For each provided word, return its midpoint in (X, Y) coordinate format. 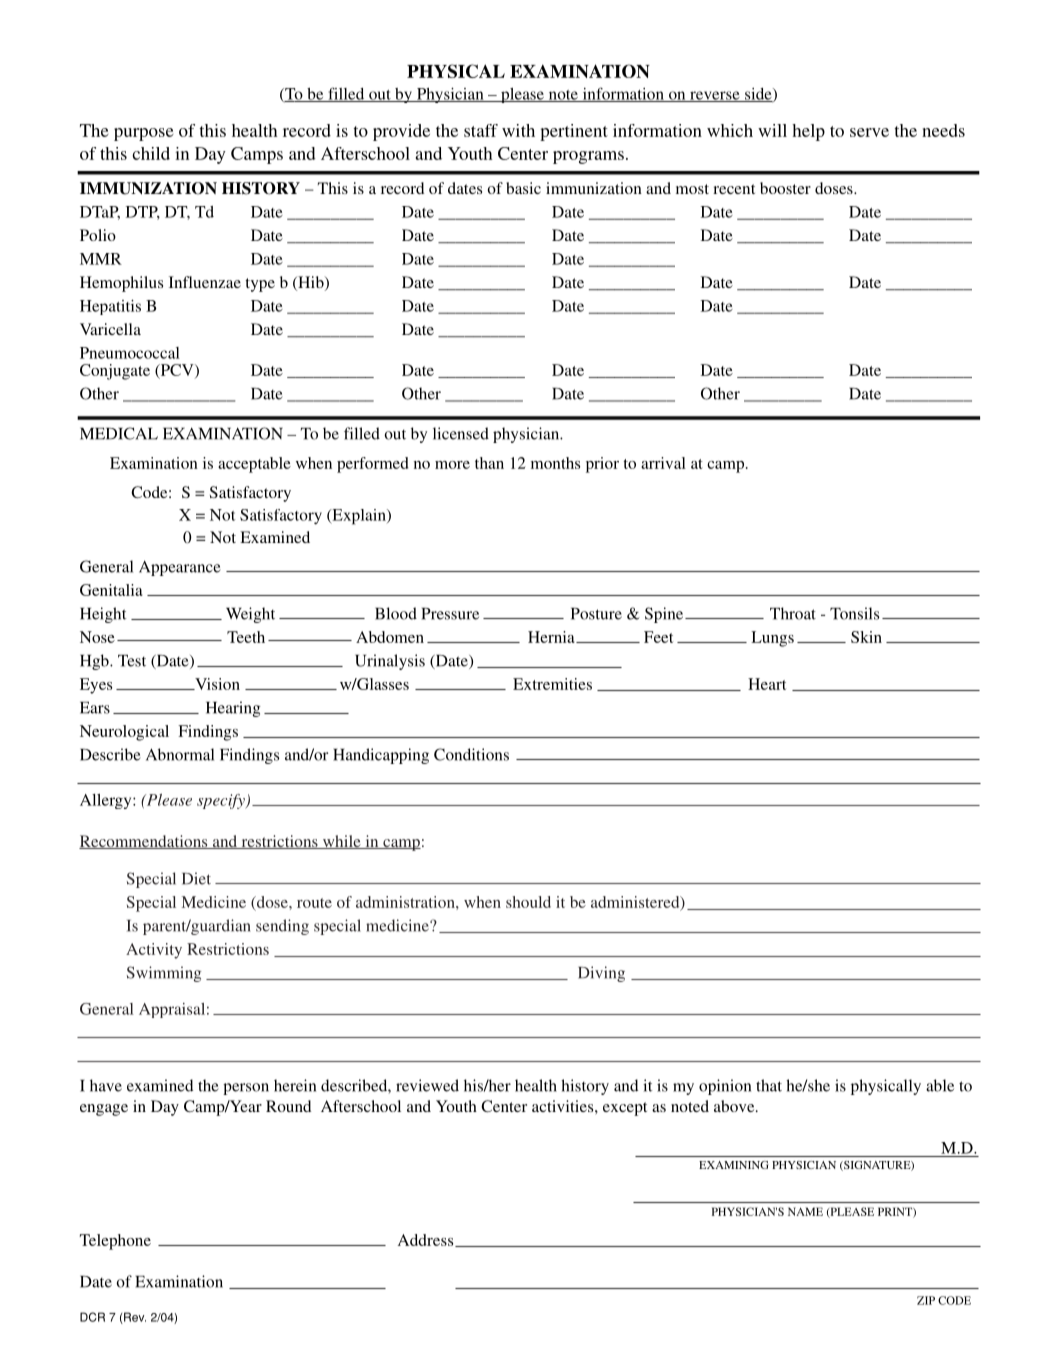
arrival (663, 463)
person (246, 1089)
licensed (461, 433)
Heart (767, 684)
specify (222, 801)
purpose (144, 134)
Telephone (115, 1242)
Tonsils (854, 613)
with (518, 130)
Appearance (180, 568)
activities (564, 1106)
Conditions (471, 754)
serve (869, 132)
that (769, 1085)
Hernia (552, 637)
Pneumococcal (130, 353)
